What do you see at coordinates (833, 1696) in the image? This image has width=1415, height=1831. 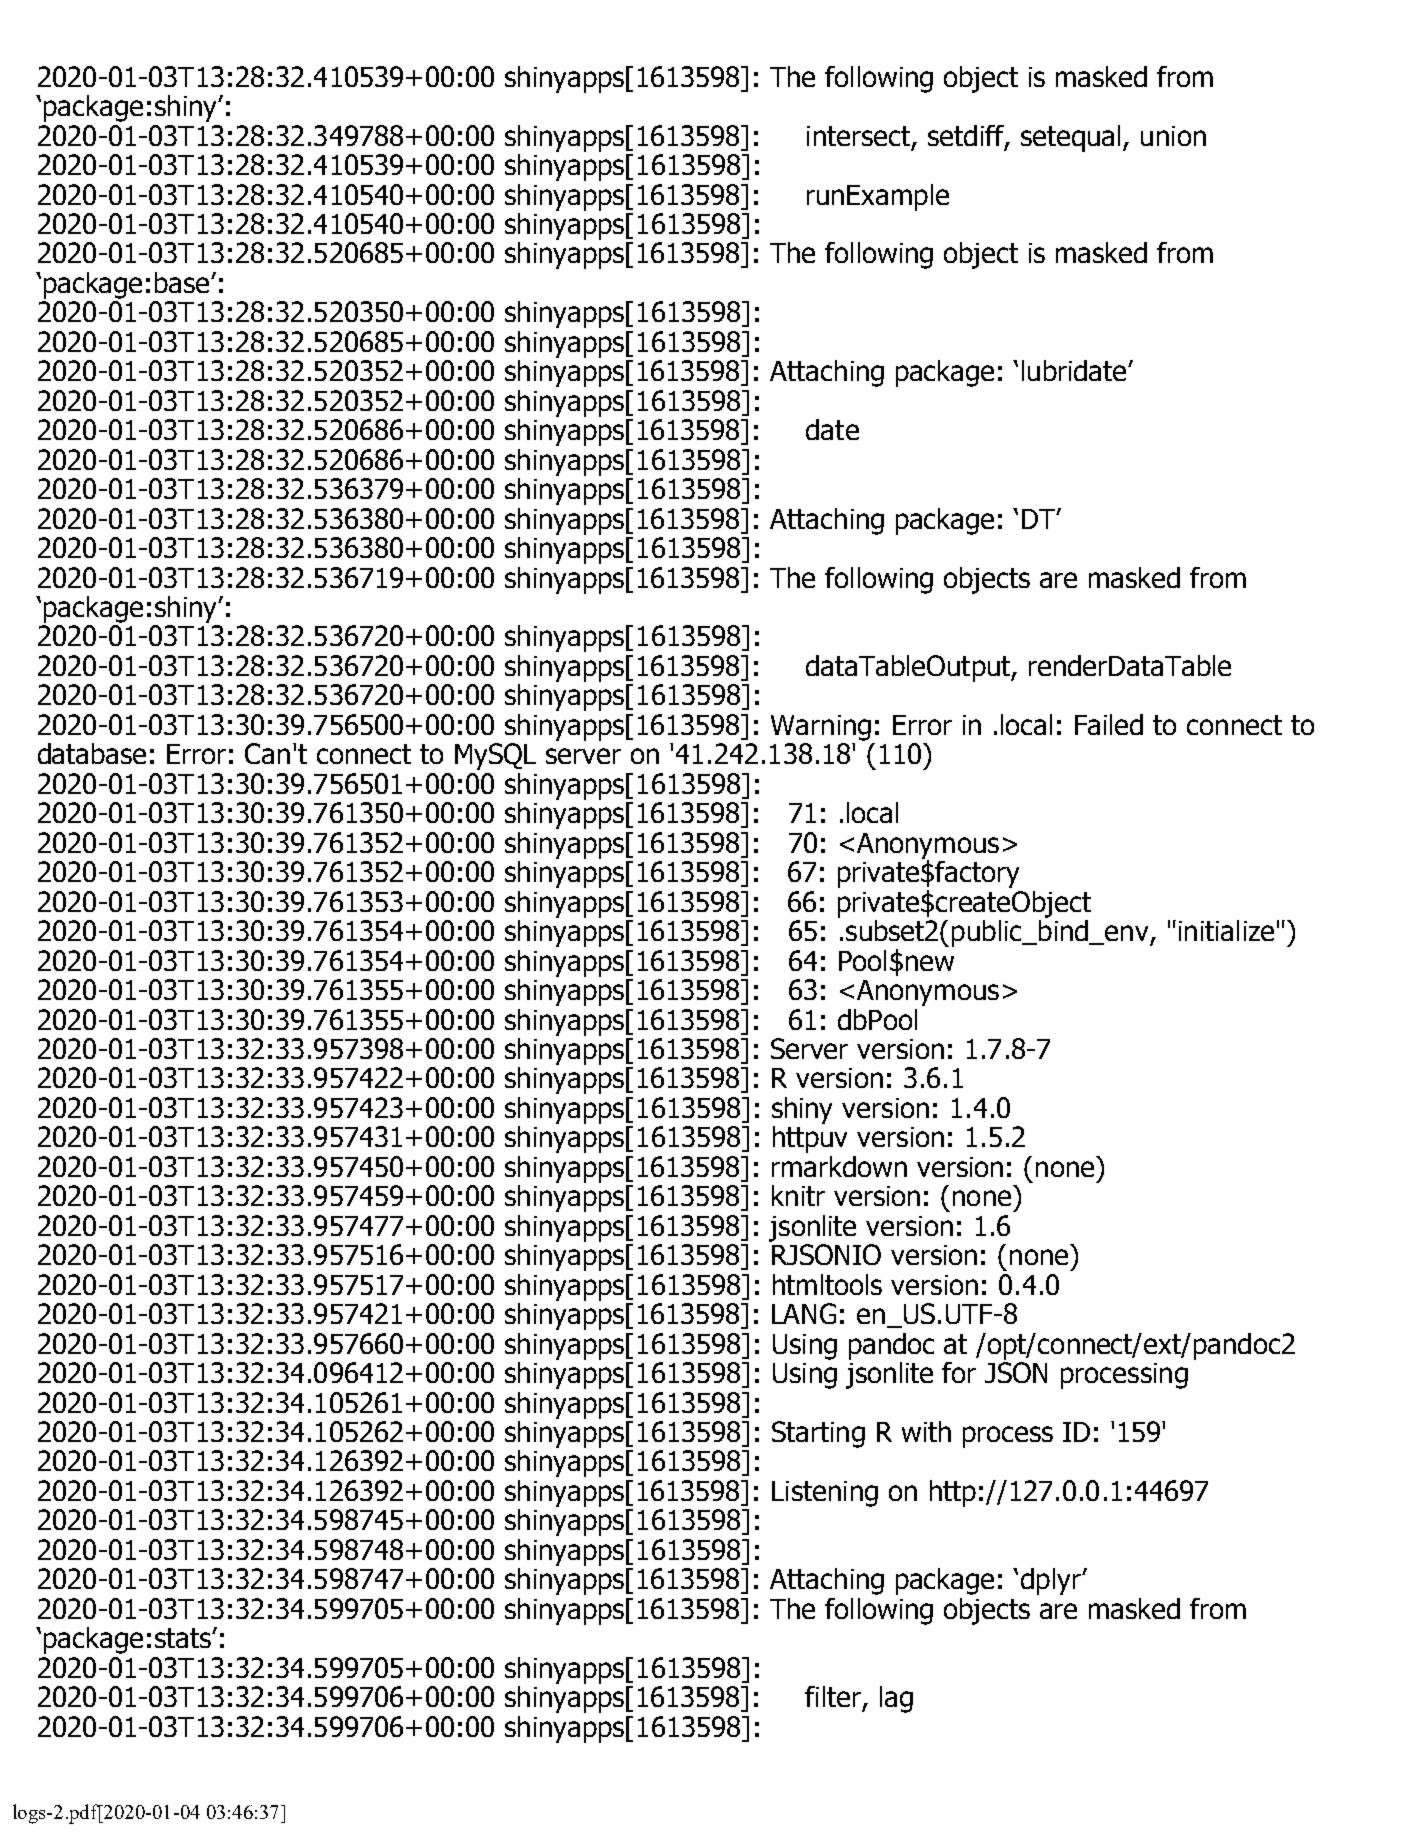 I see `filter` at bounding box center [833, 1696].
